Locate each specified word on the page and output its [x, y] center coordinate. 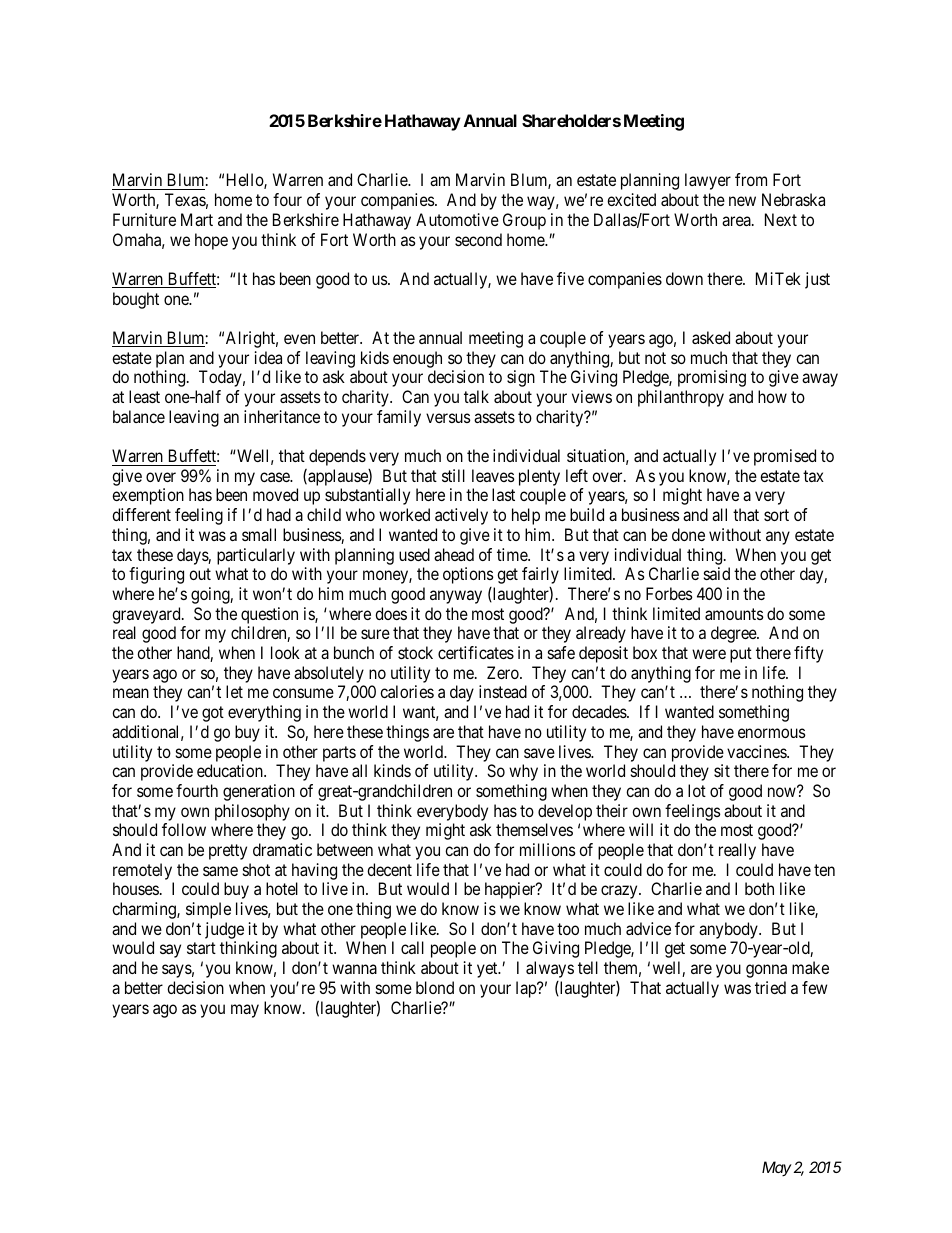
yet [488, 970]
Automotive [457, 219]
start [201, 948]
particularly [256, 556]
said [717, 573]
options [468, 575]
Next [781, 219]
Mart [197, 219]
